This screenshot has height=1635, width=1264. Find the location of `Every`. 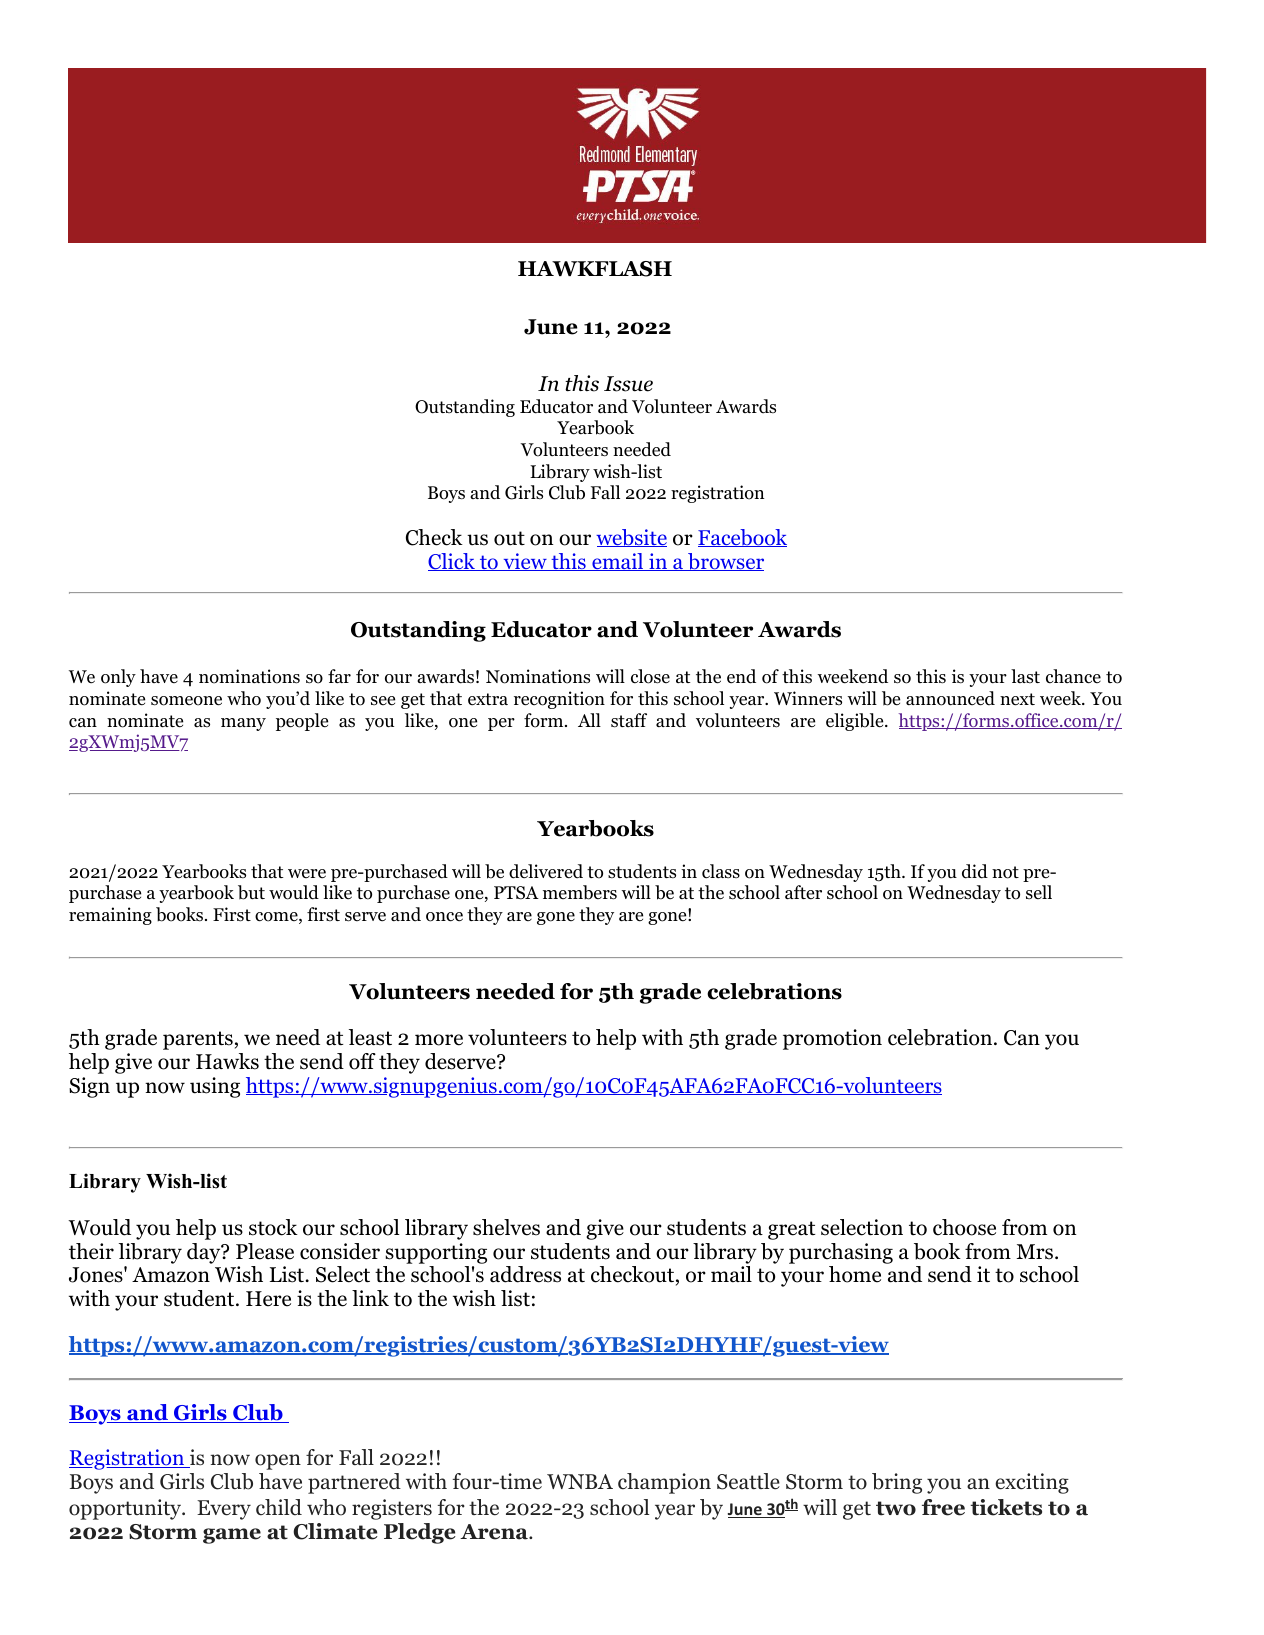

Every is located at coordinates (224, 1510).
